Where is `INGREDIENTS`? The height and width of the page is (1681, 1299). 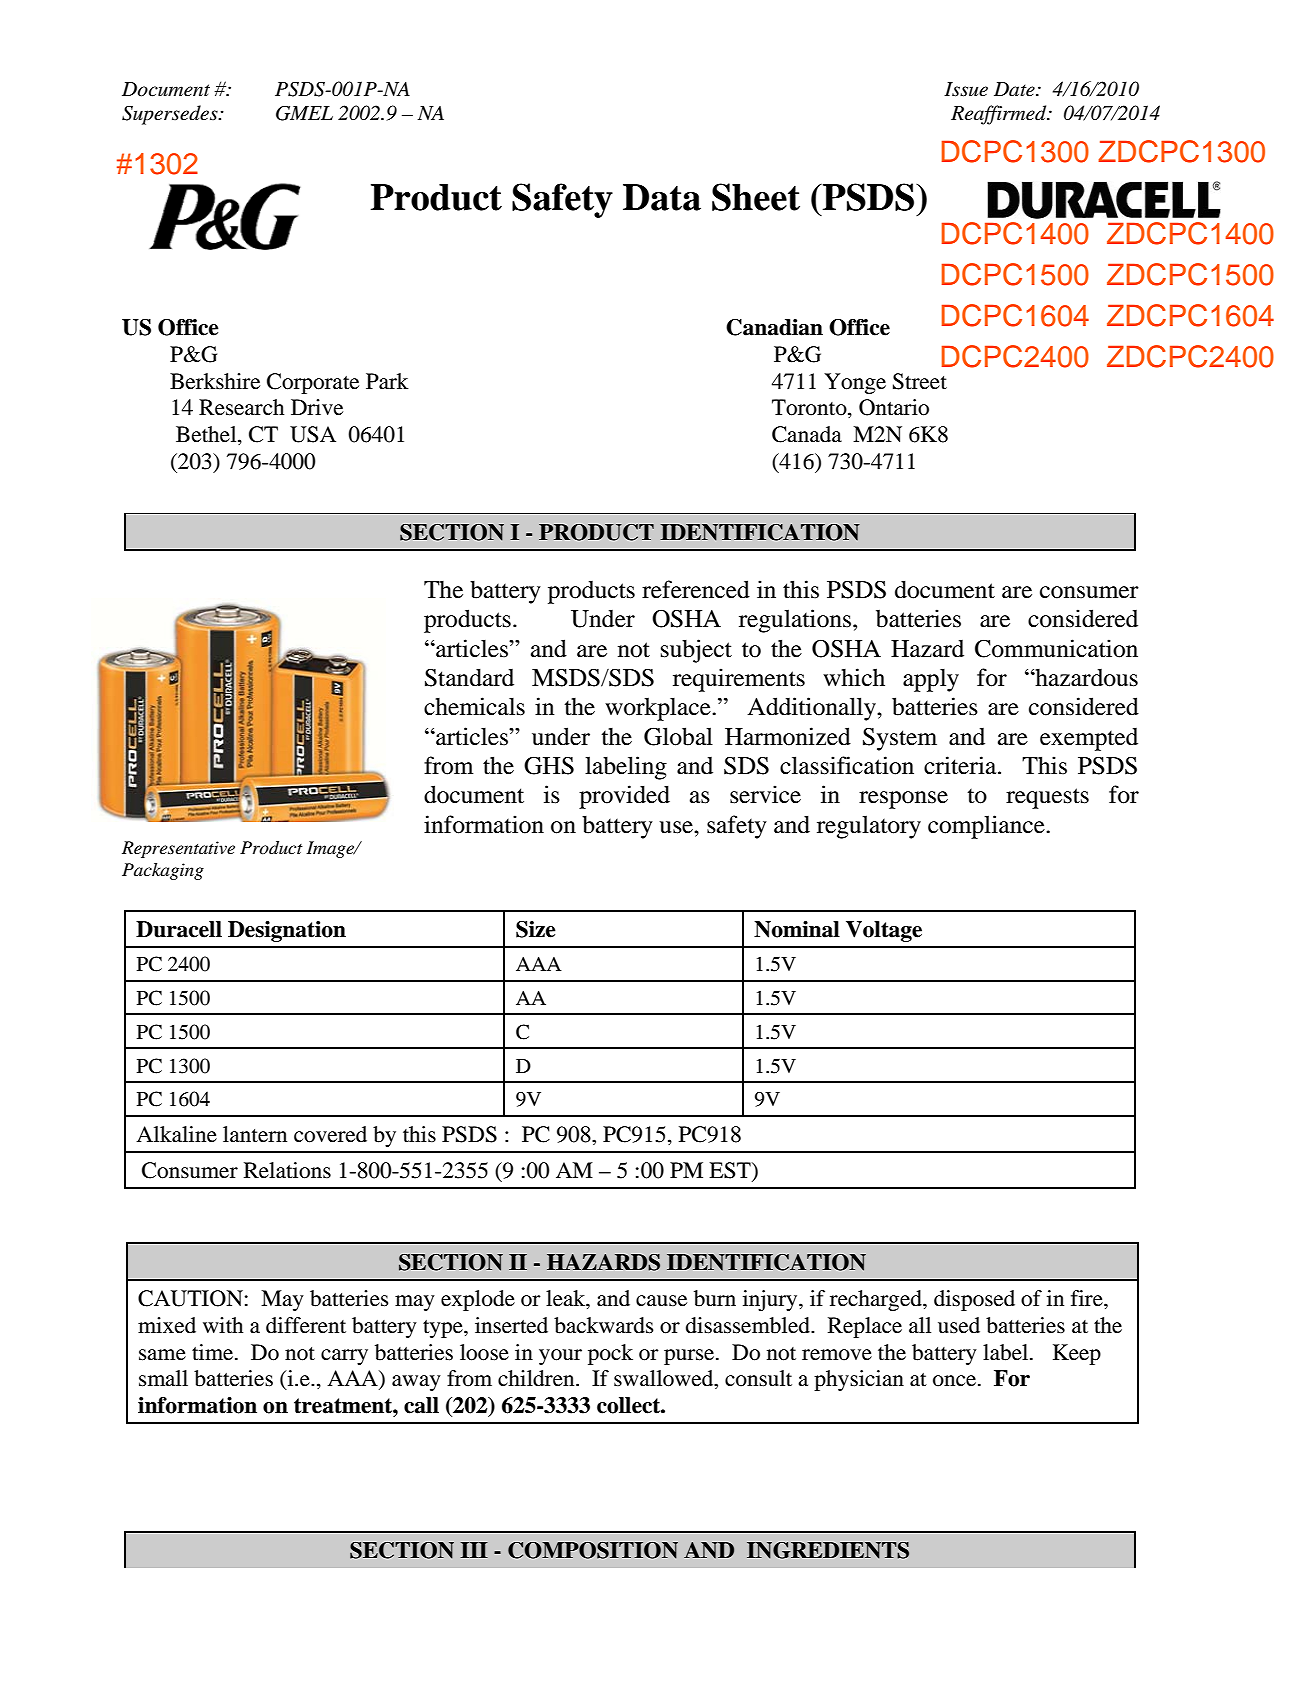
INGREDIENTS is located at coordinates (828, 1550).
